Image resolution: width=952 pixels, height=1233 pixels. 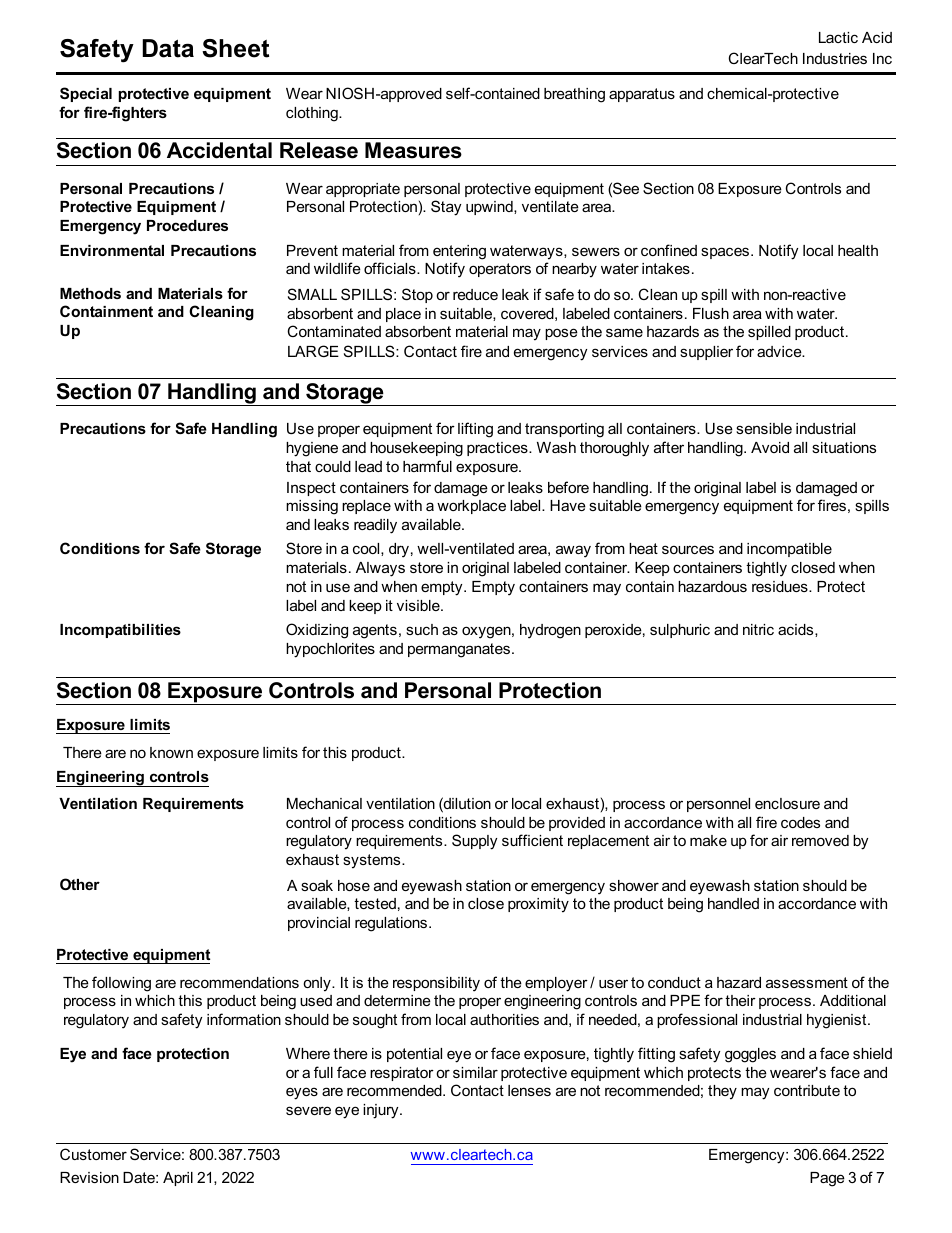 What do you see at coordinates (574, 95) in the image?
I see `breathing` at bounding box center [574, 95].
